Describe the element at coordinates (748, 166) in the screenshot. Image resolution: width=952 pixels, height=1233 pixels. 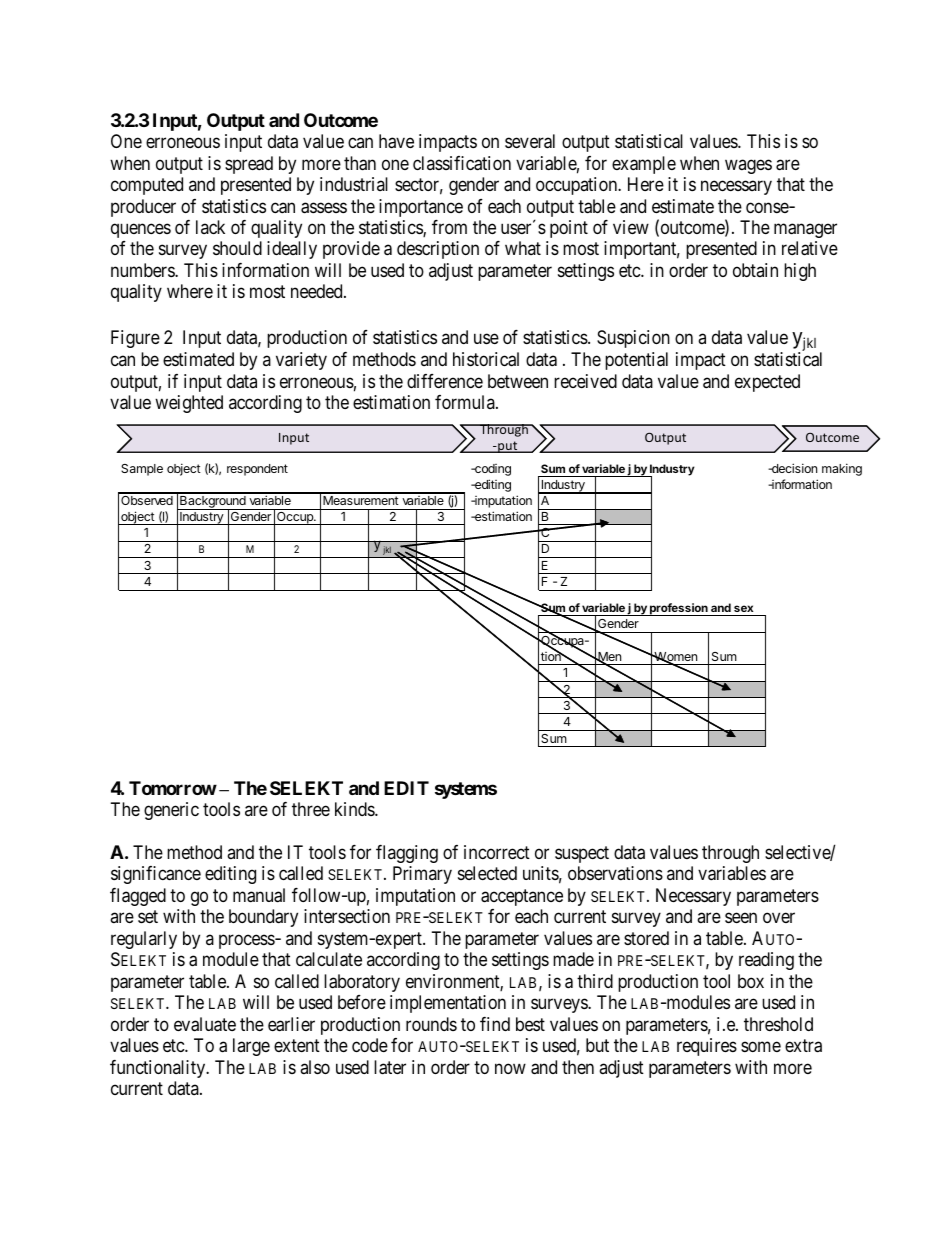
I see `wages` at that location.
